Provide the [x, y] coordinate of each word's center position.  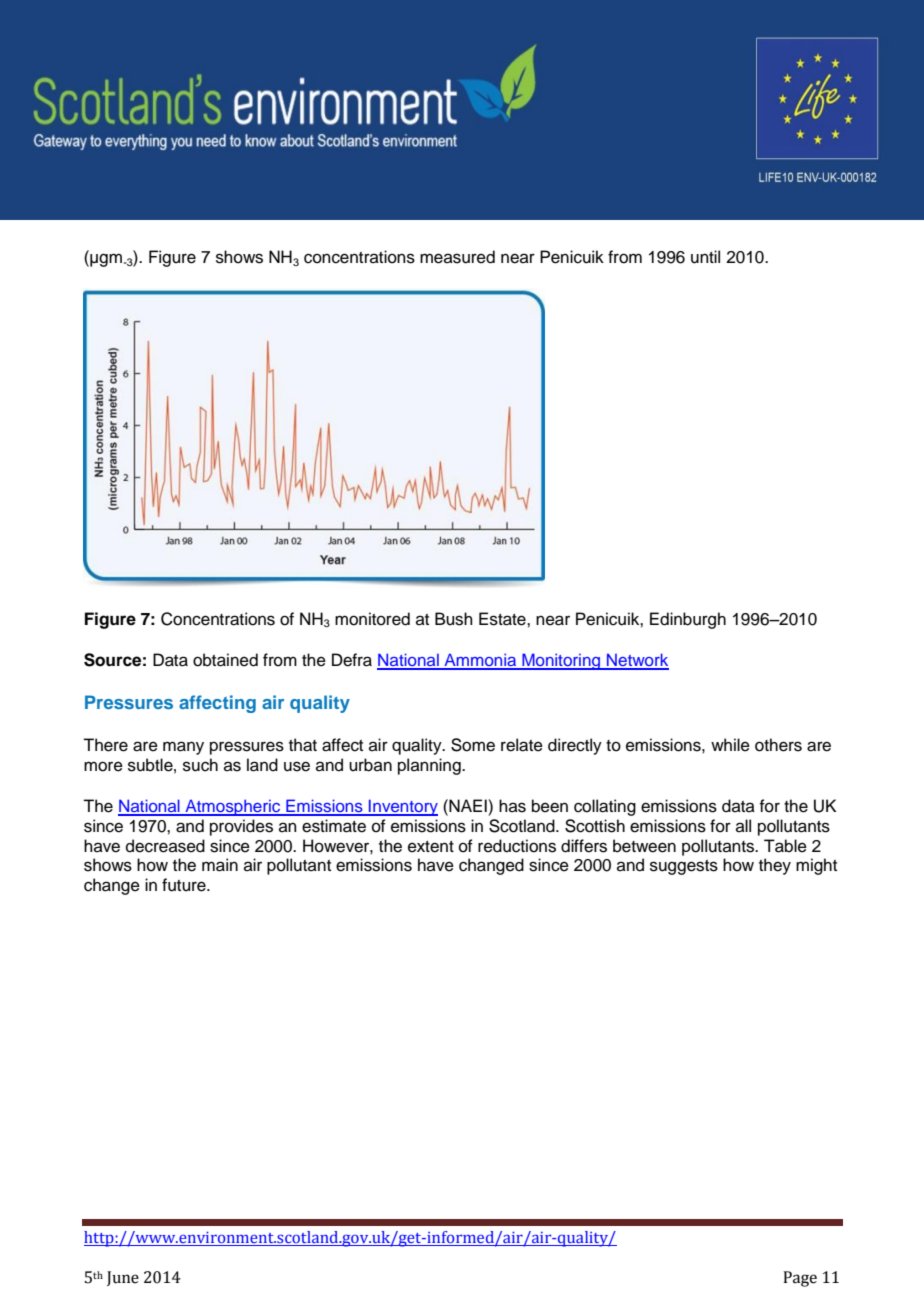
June [123, 1278]
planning [430, 766]
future [185, 885]
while [730, 745]
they [775, 866]
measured [457, 257]
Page [800, 1279]
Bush [454, 619]
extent [431, 847]
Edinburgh [688, 620]
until [705, 257]
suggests [684, 867]
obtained [225, 660]
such [200, 765]
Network [637, 661]
